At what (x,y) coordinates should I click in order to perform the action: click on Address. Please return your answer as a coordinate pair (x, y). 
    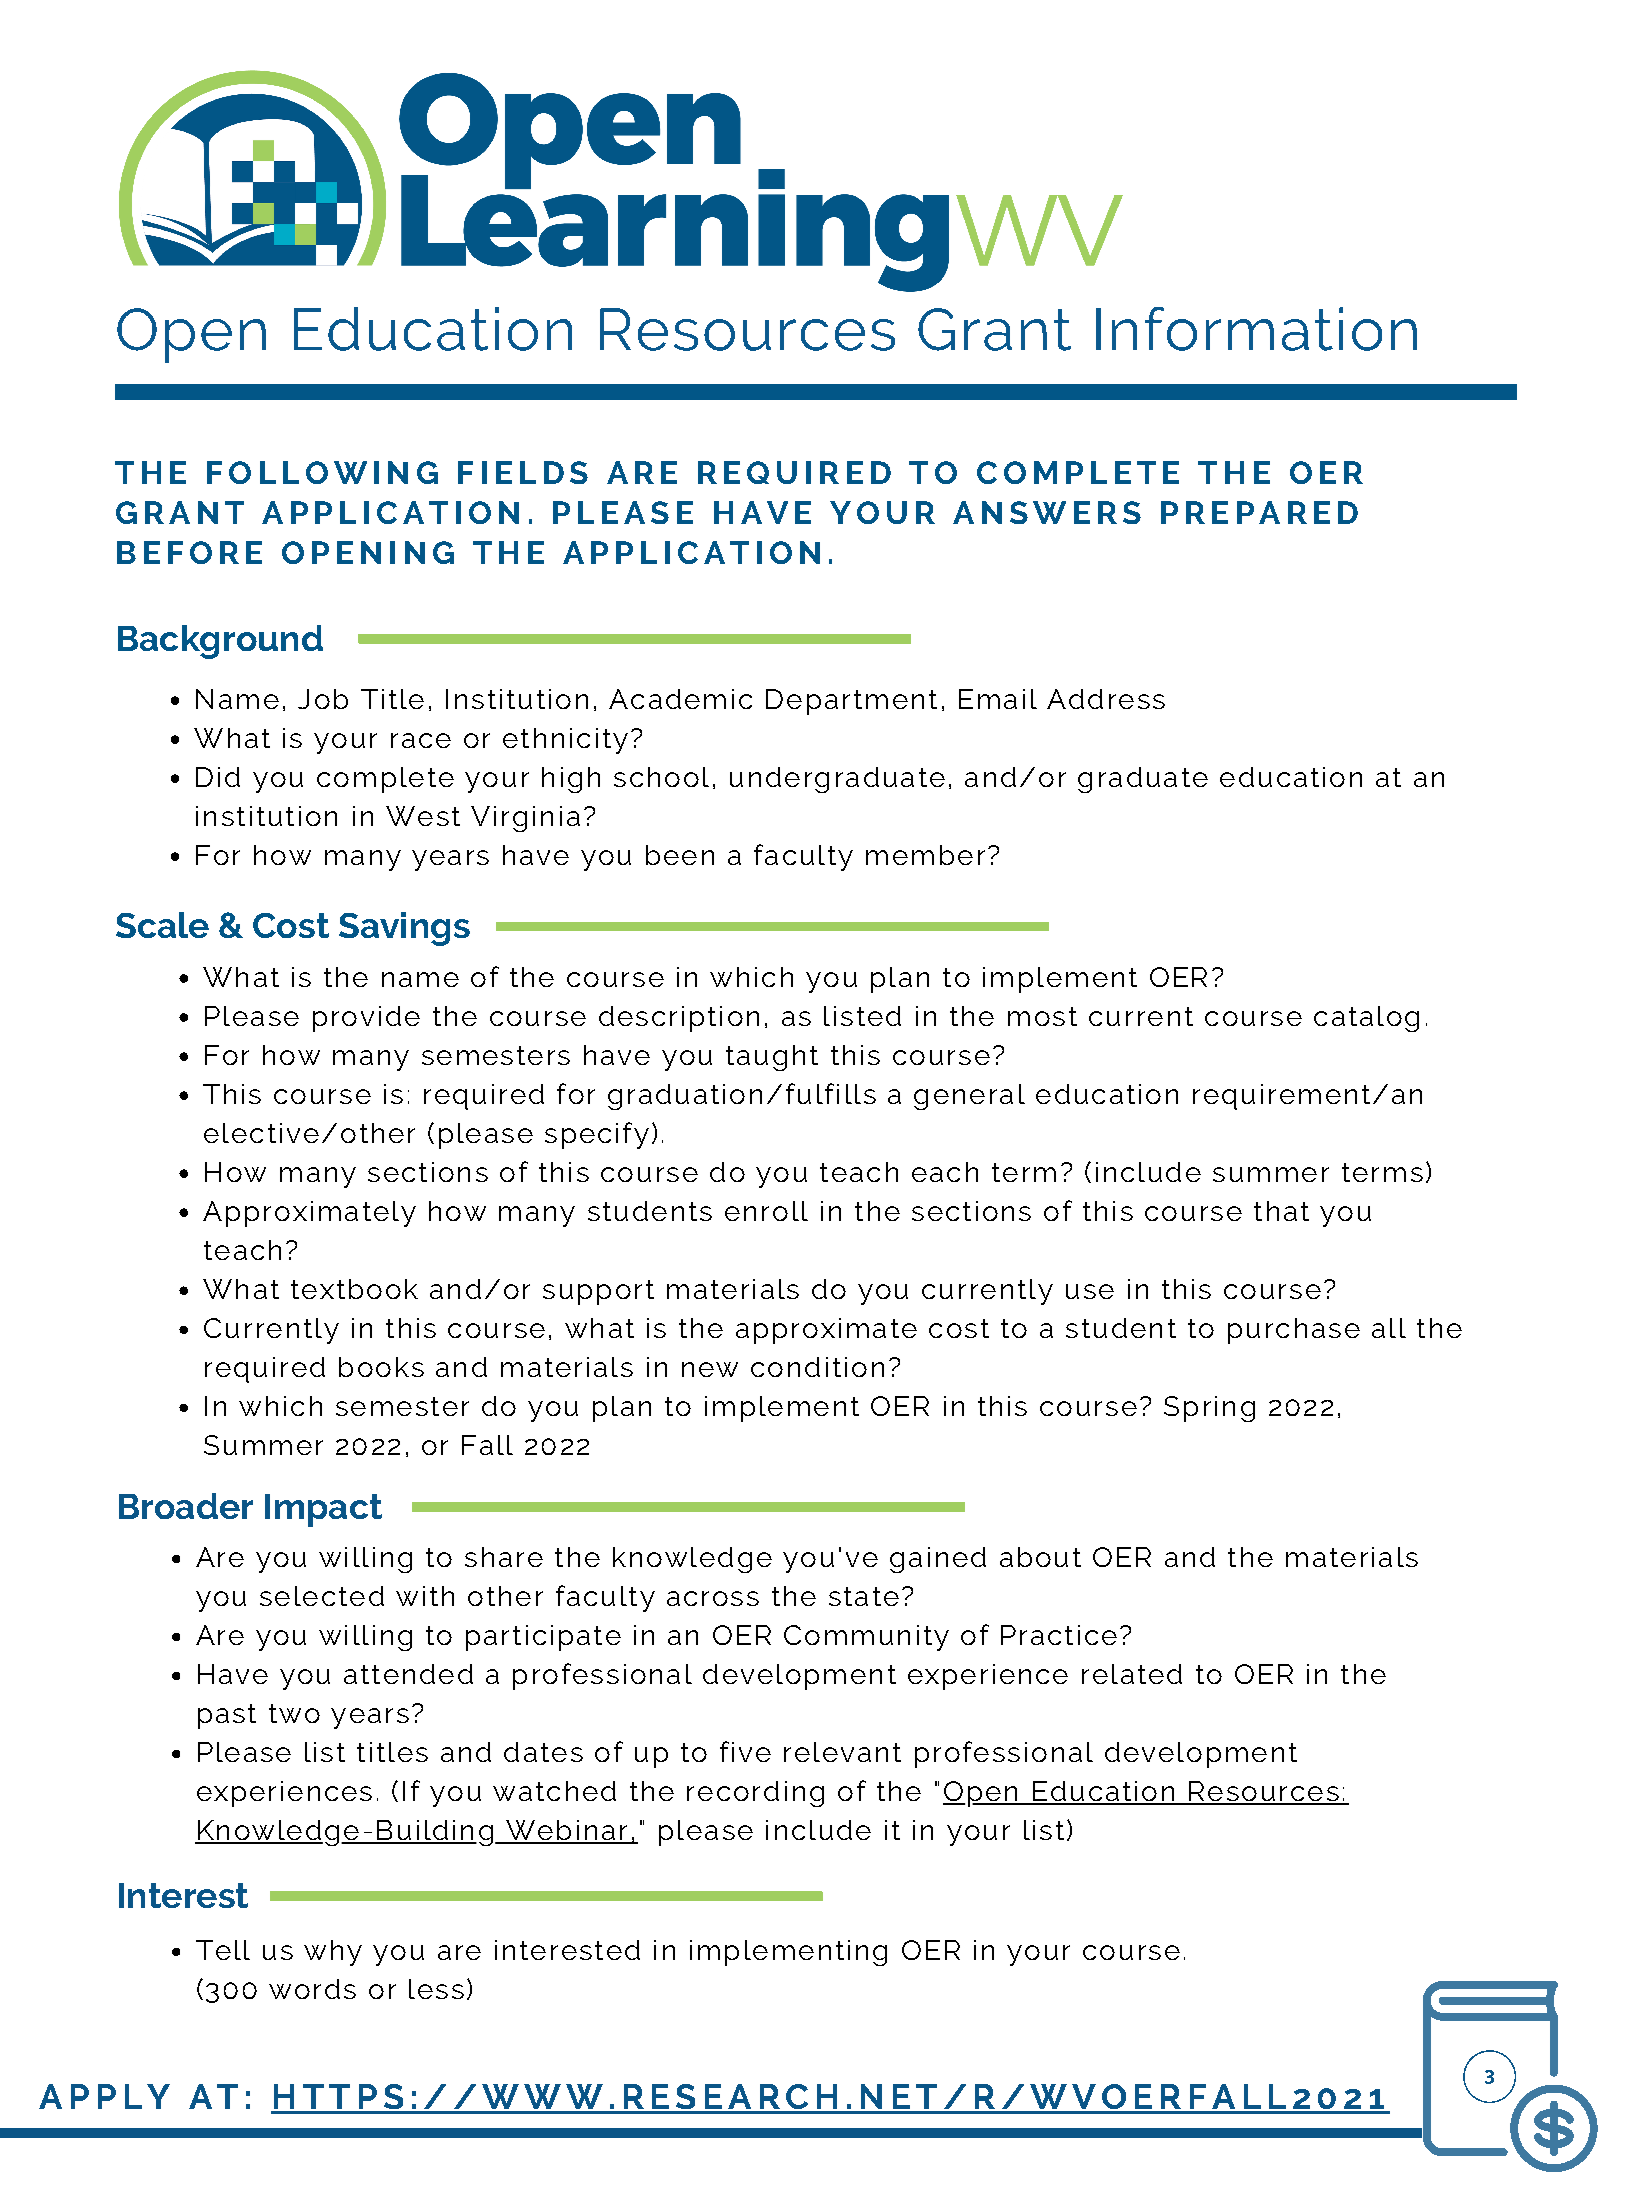
    Looking at the image, I should click on (1106, 699).
